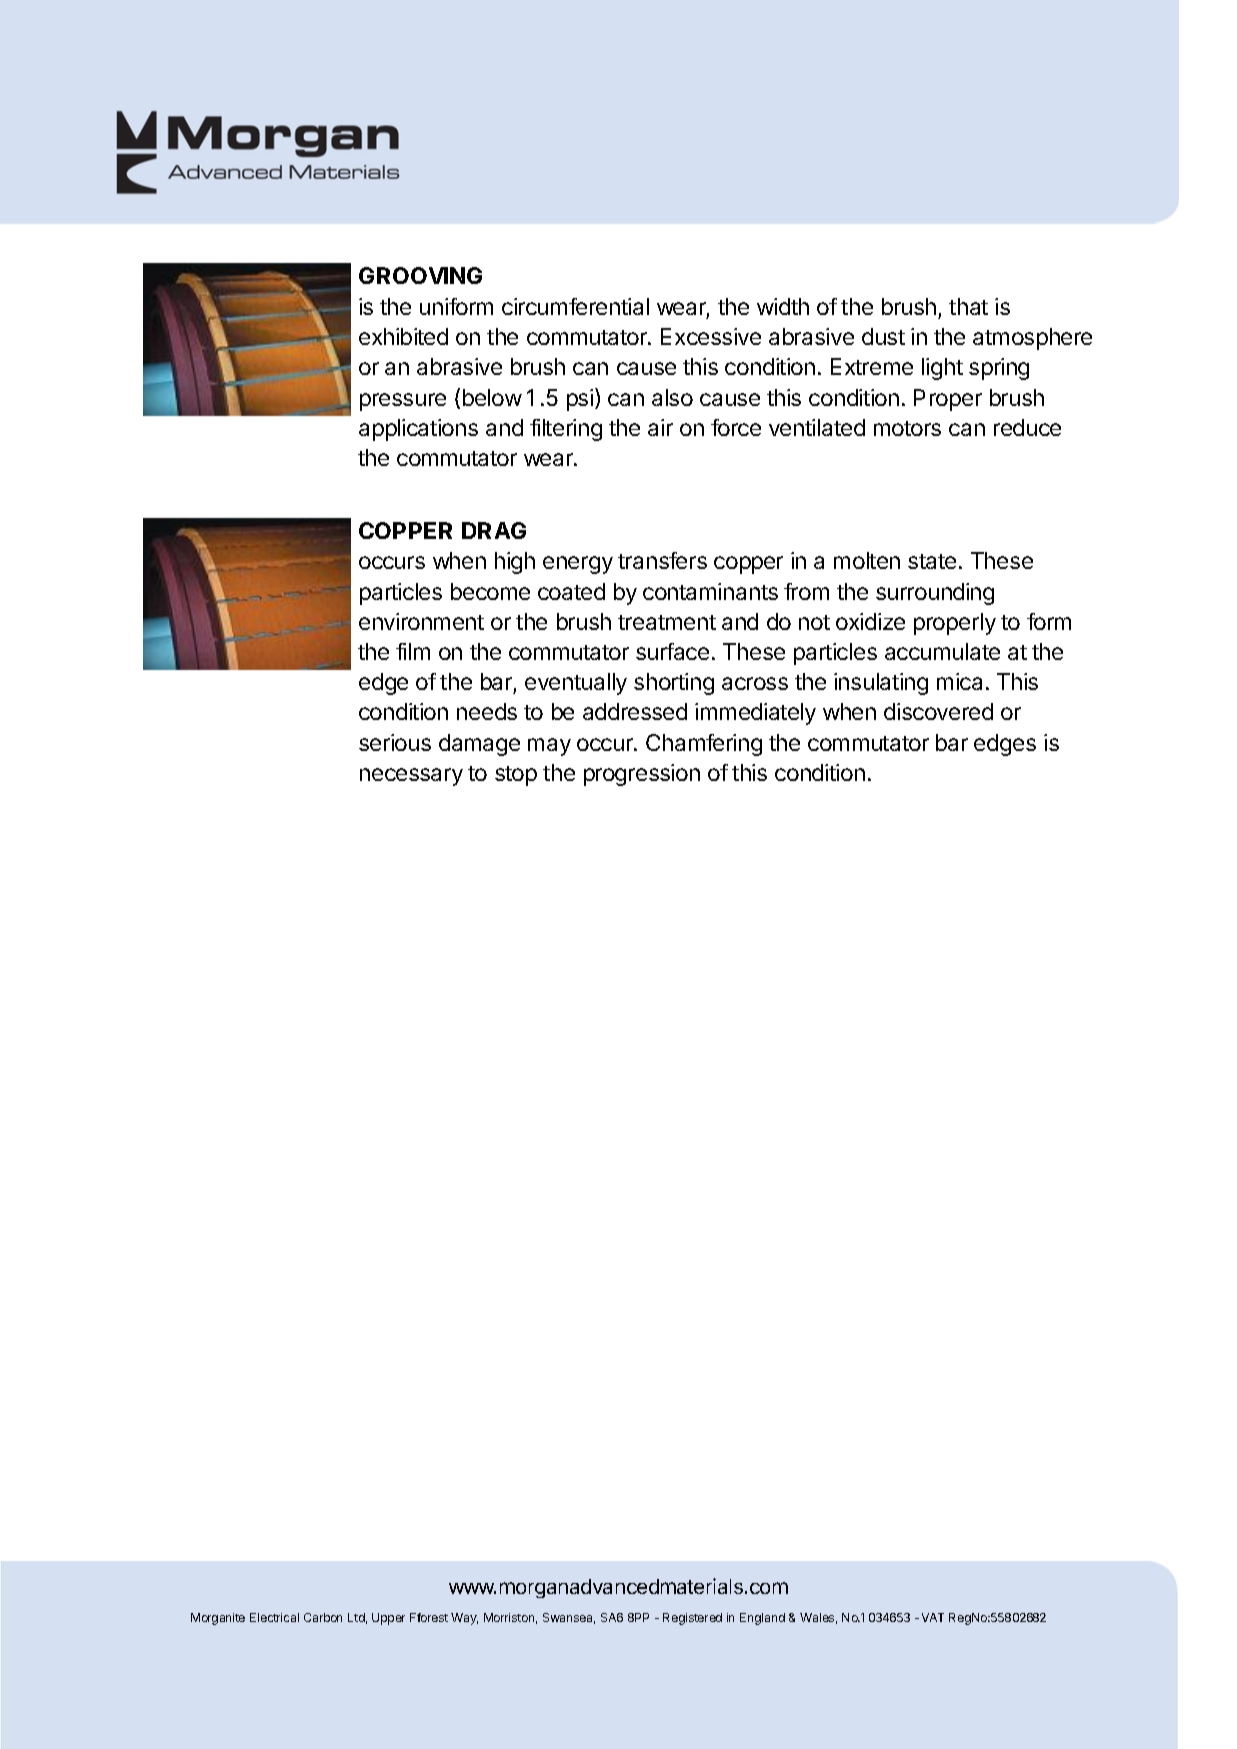  Describe the element at coordinates (575, 306) in the screenshot. I see `circumferential` at that location.
